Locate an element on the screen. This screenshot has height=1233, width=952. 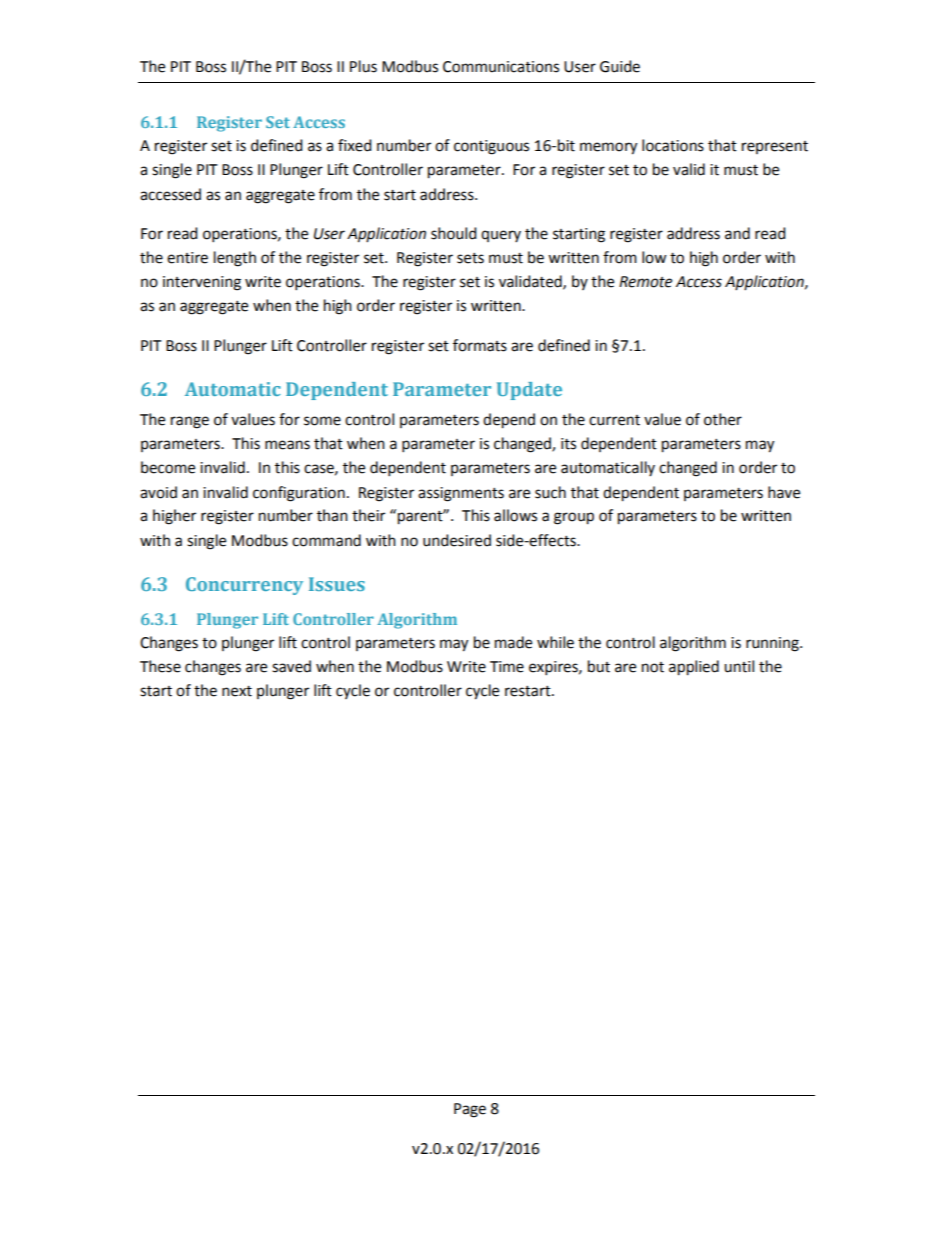
fixed is located at coordinates (355, 145).
